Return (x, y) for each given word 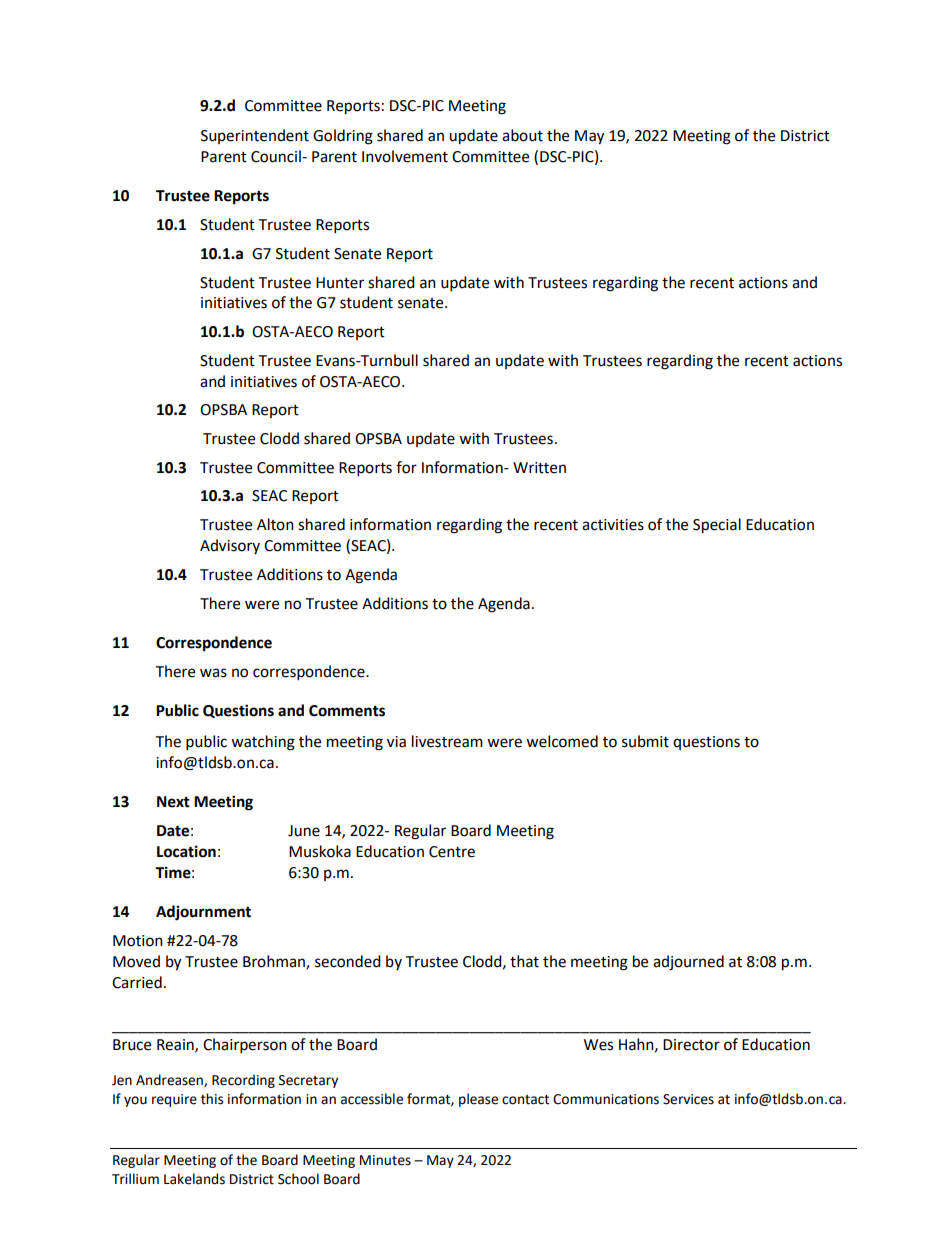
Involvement (405, 156)
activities (613, 525)
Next (173, 802)
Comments (347, 711)
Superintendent (255, 136)
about (522, 135)
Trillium (135, 1179)
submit (645, 741)
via (396, 742)
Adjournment (203, 913)
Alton (275, 524)
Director (691, 1045)
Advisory (230, 546)
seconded (348, 961)
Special (717, 526)
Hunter (340, 283)
